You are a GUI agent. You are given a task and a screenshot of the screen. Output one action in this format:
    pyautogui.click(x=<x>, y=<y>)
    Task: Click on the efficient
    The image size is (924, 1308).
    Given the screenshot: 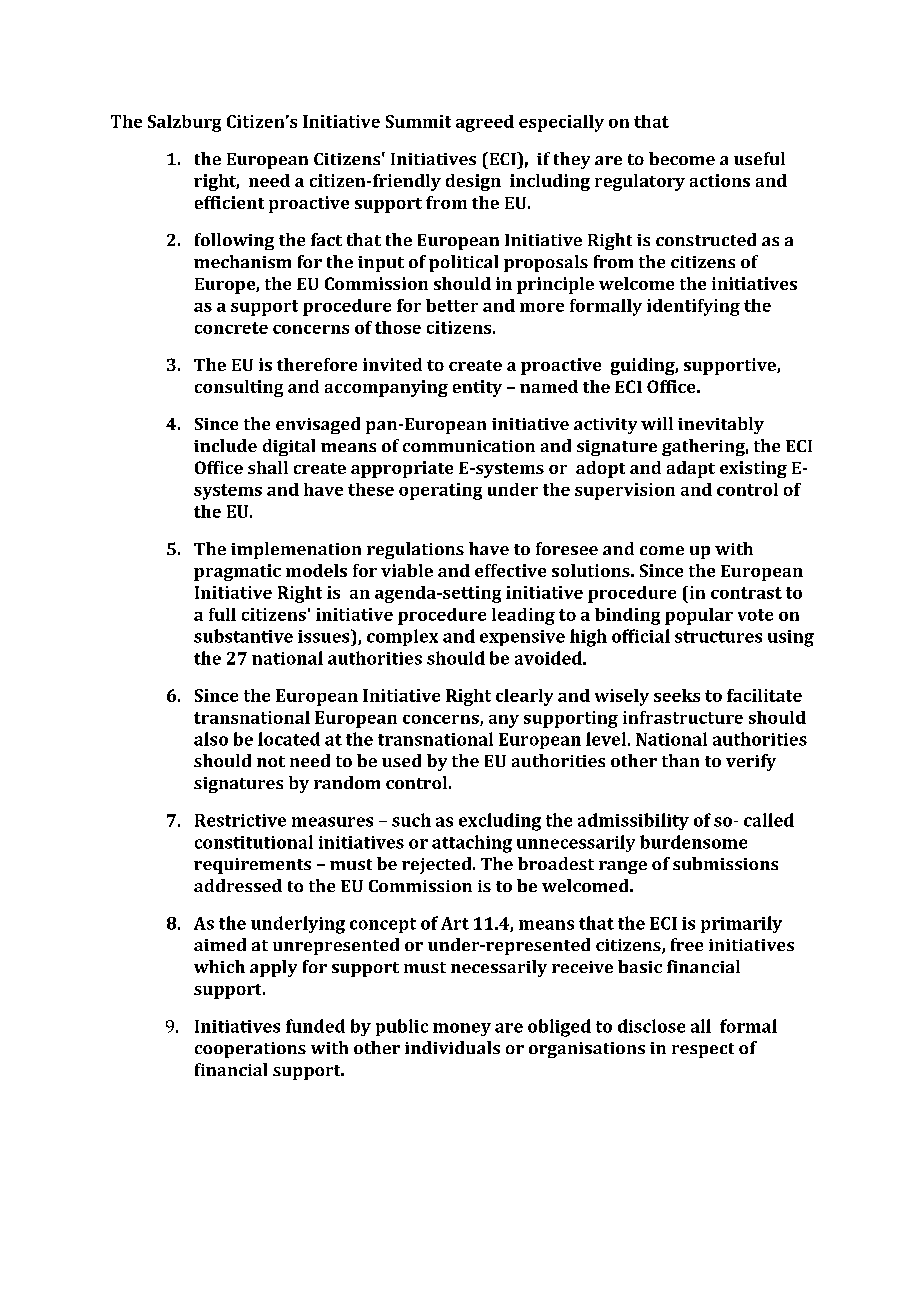 What is the action you would take?
    pyautogui.click(x=229, y=202)
